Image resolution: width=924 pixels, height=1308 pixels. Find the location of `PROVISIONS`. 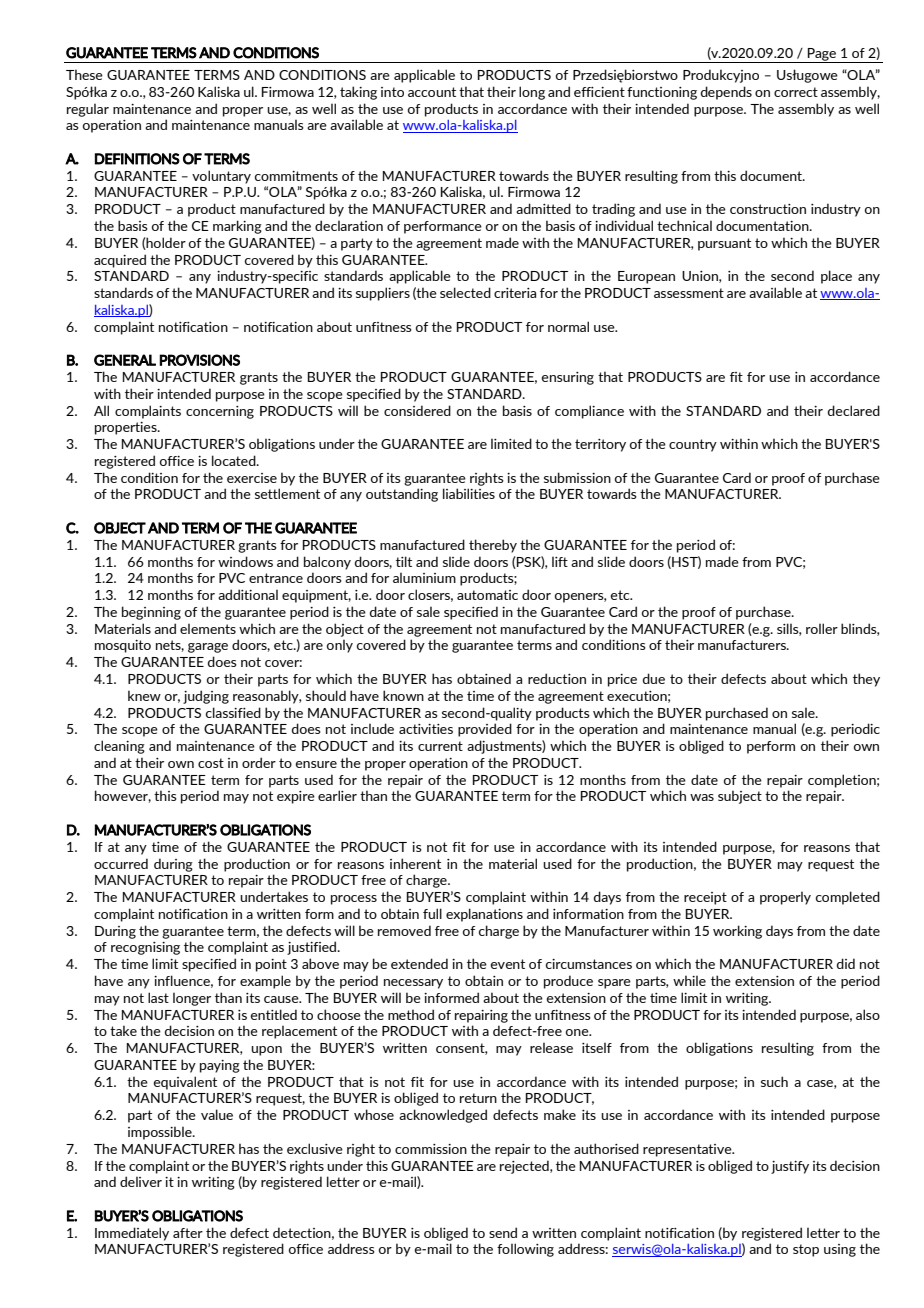

PROVISIONS is located at coordinates (199, 360).
